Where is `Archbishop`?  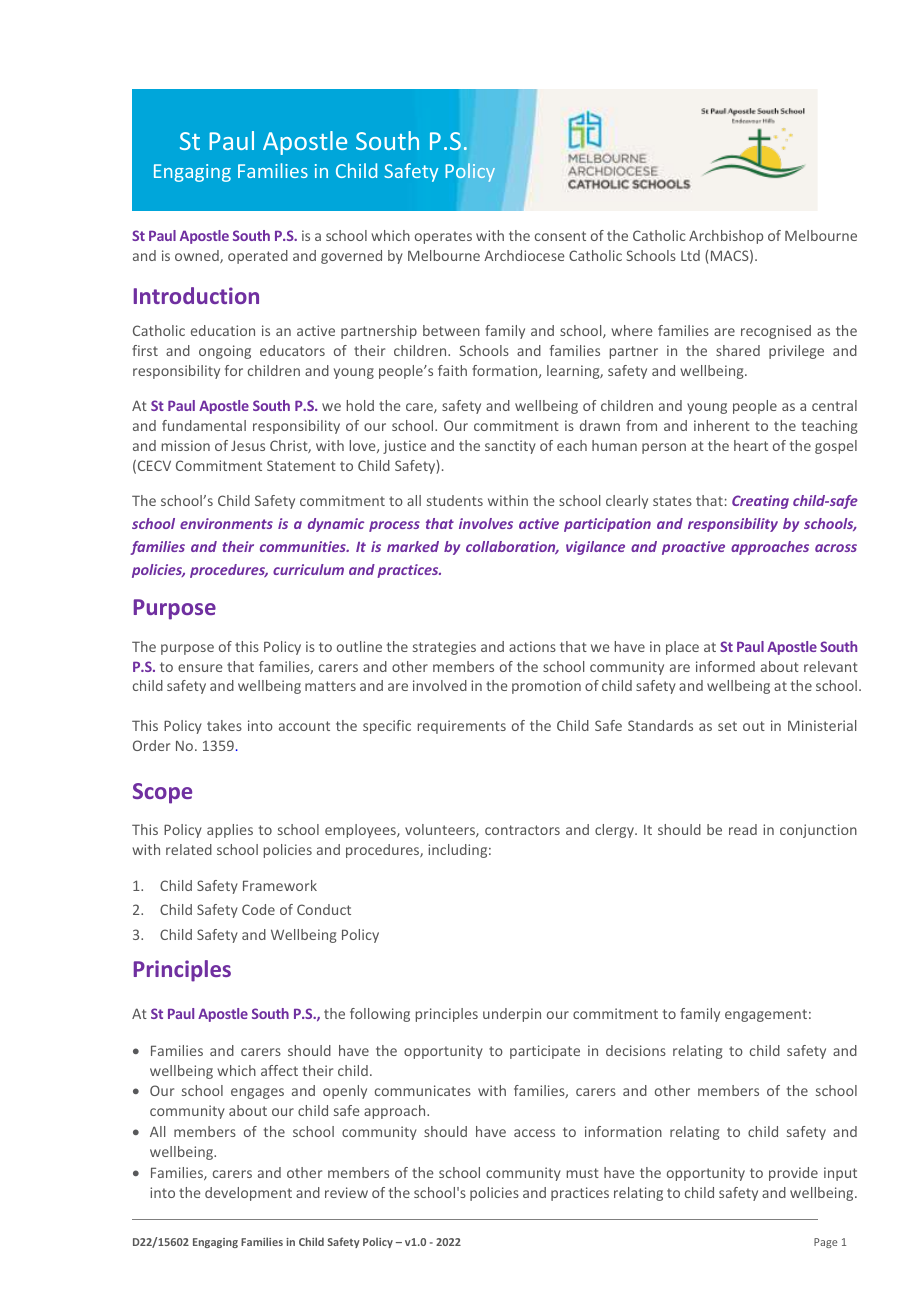 Archbishop is located at coordinates (726, 237).
